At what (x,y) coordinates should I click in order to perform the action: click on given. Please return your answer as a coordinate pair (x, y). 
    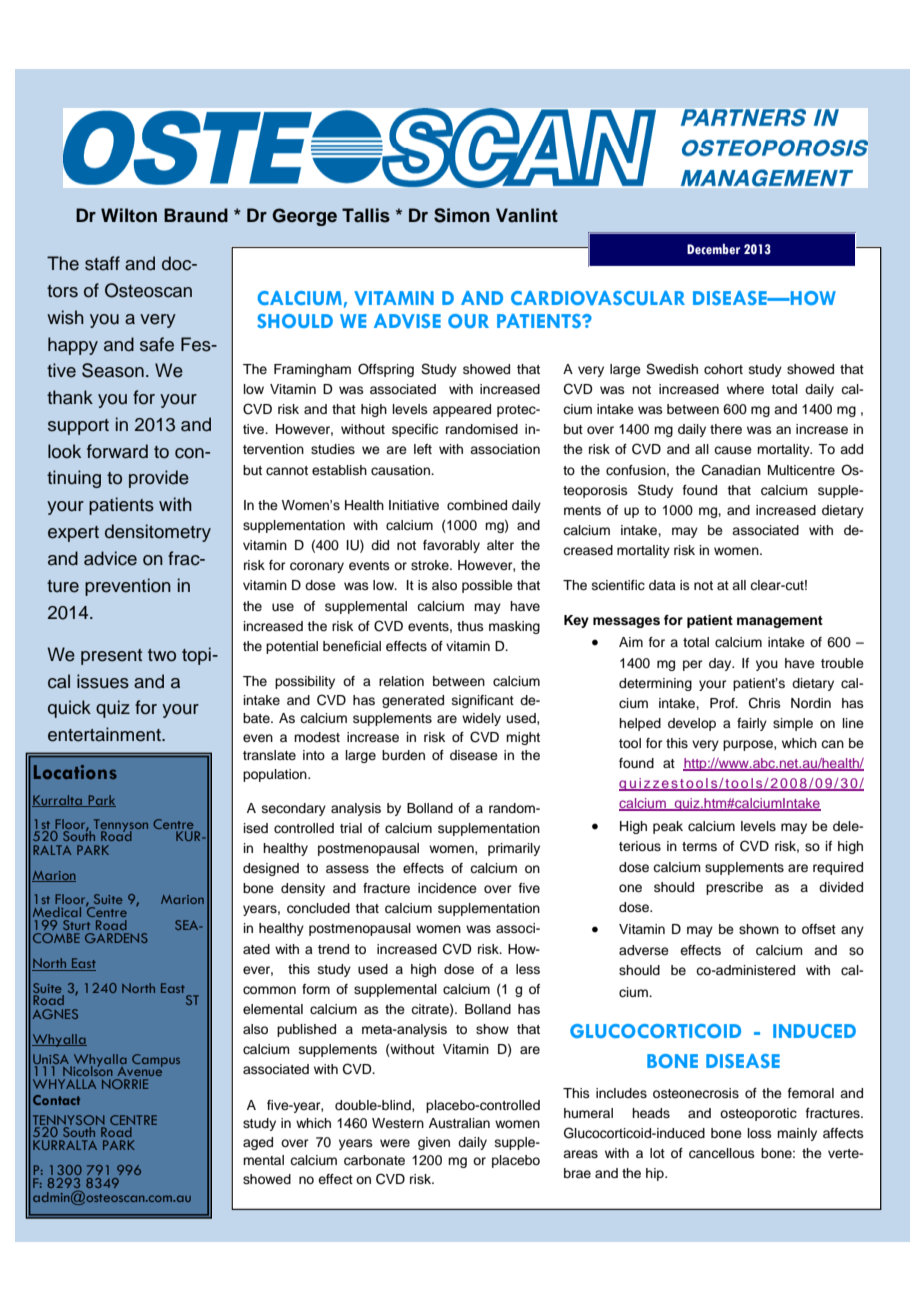
    Looking at the image, I should click on (434, 1143).
